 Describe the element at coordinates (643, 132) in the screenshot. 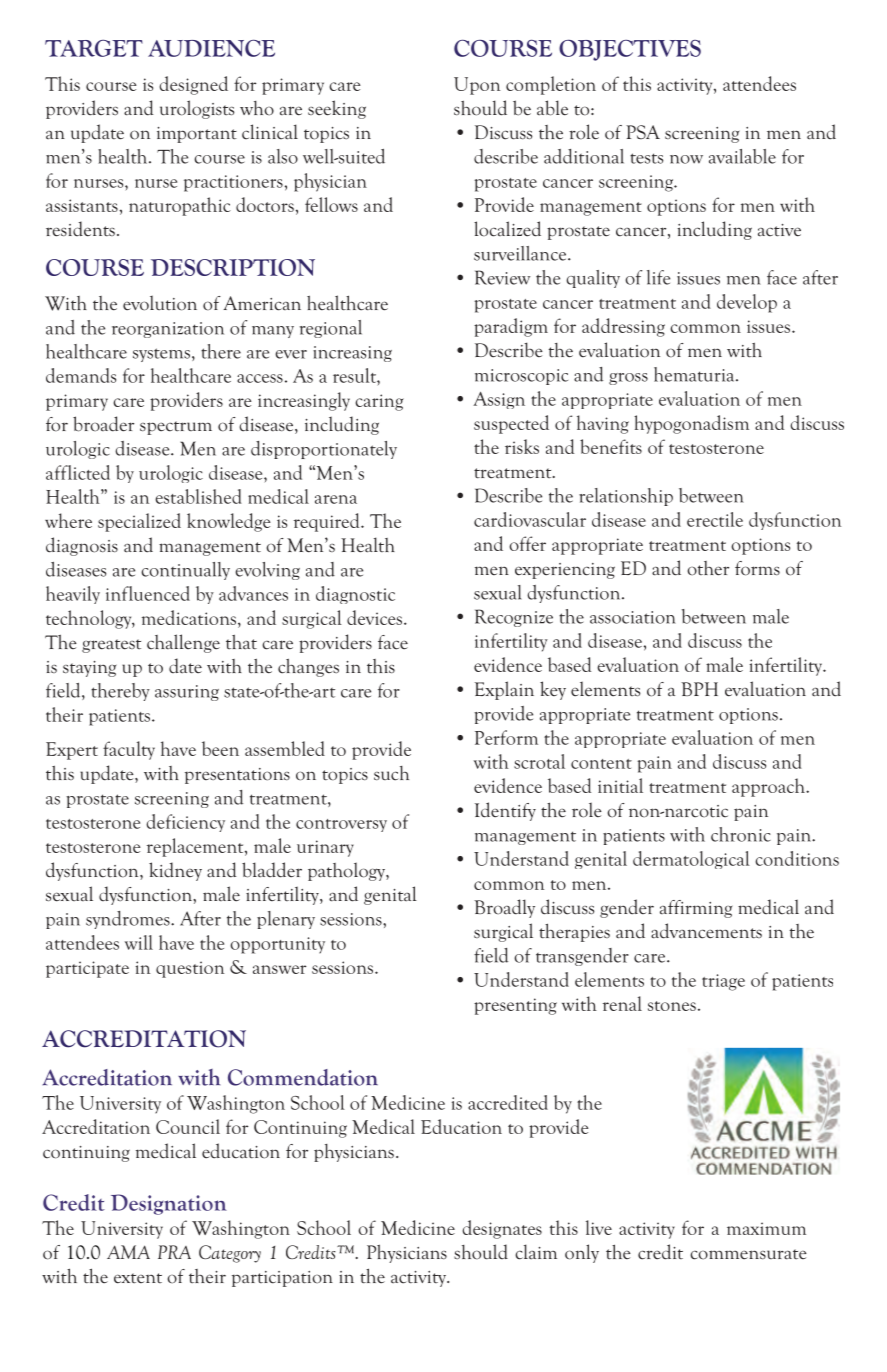

I see `PSA` at that location.
